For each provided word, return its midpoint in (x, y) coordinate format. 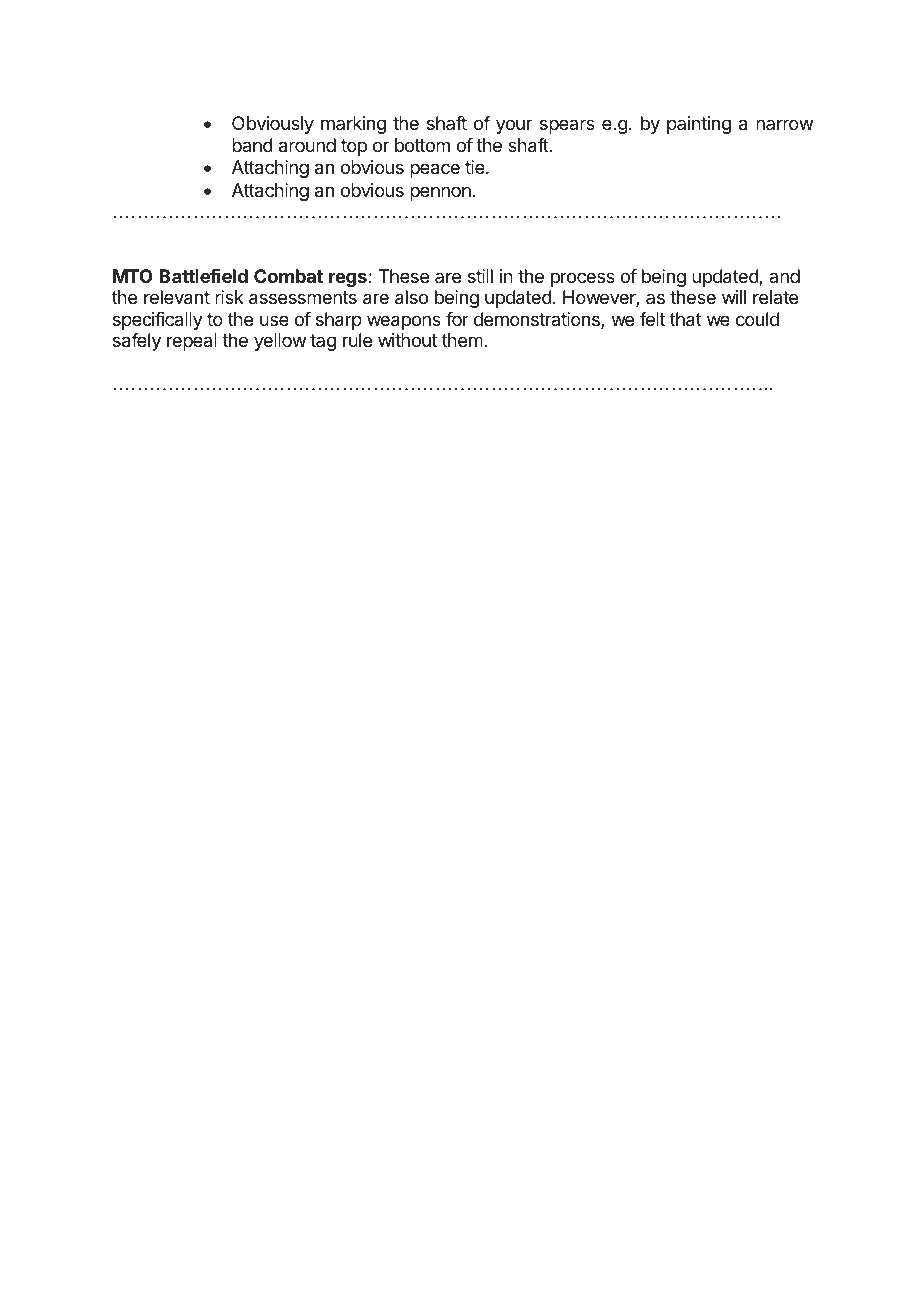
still (480, 276)
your (514, 126)
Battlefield (203, 276)
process (583, 279)
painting (699, 125)
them (462, 340)
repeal (192, 342)
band (252, 145)
